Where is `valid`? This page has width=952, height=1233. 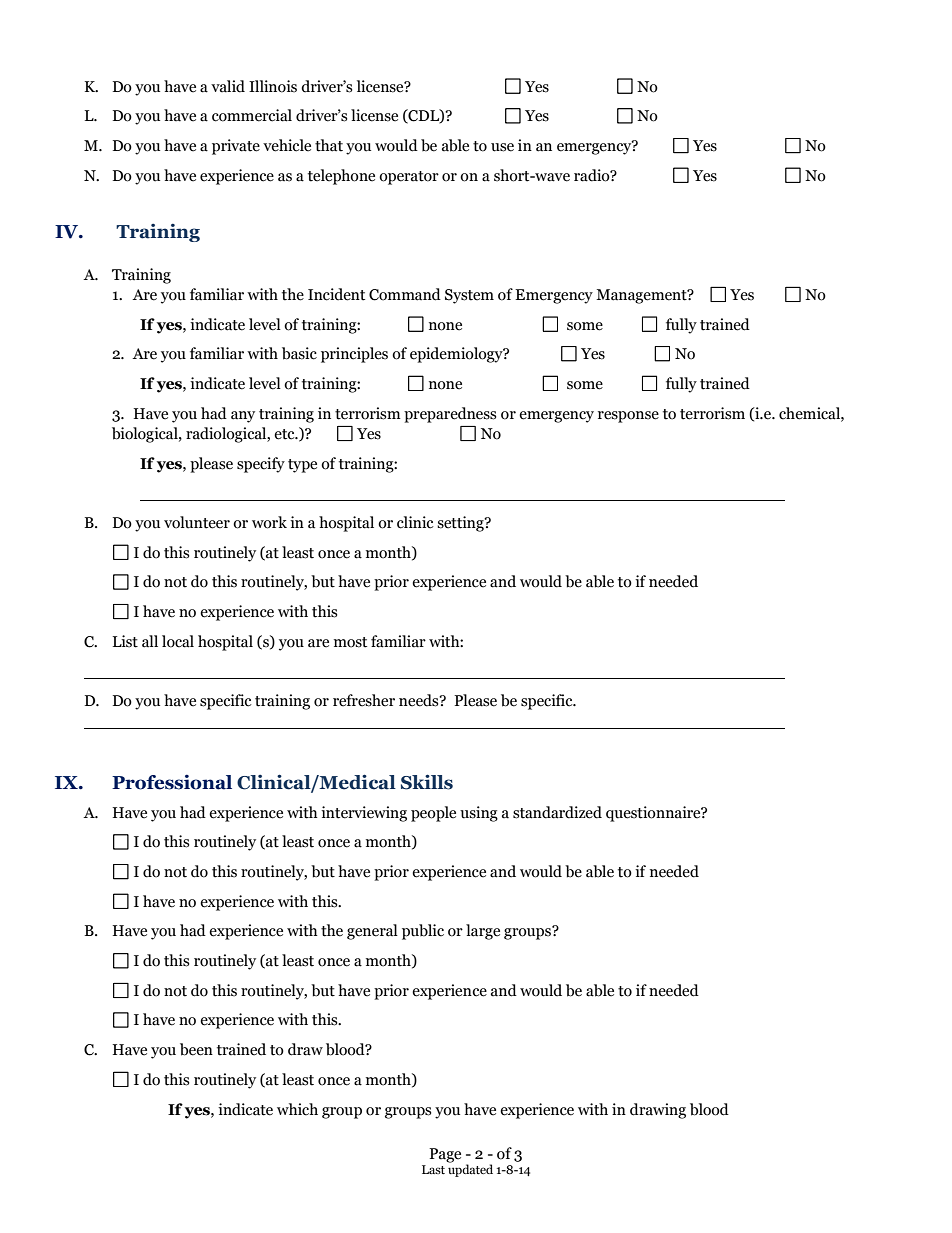 valid is located at coordinates (228, 86).
